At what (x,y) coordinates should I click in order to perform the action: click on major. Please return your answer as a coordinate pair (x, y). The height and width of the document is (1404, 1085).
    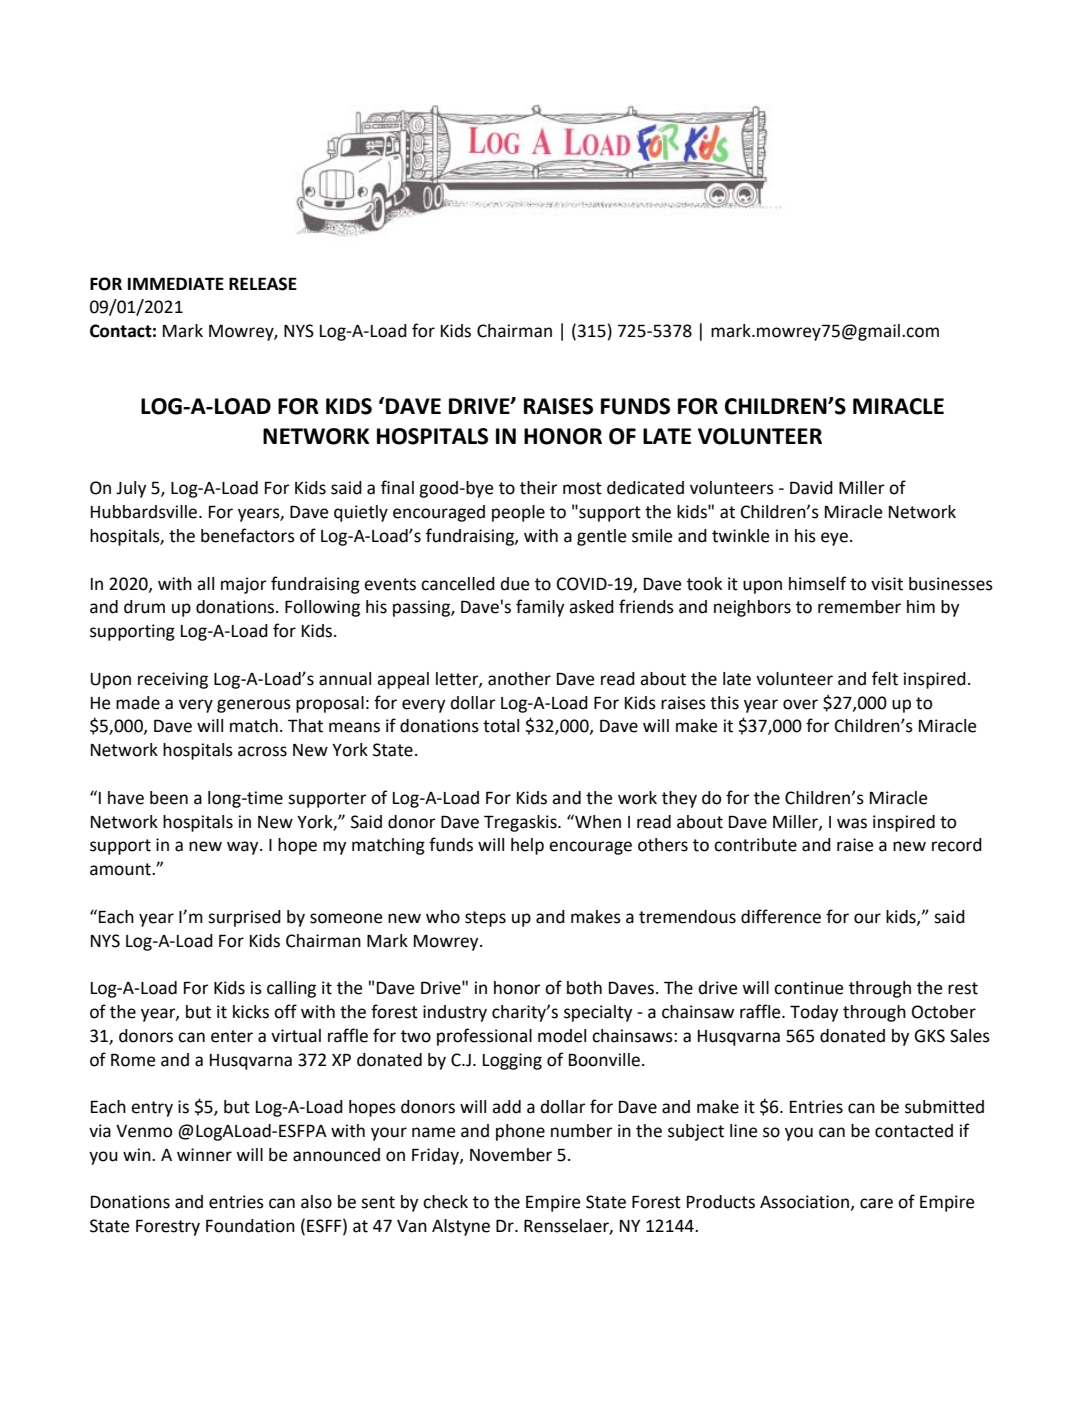
    Looking at the image, I should click on (244, 585).
